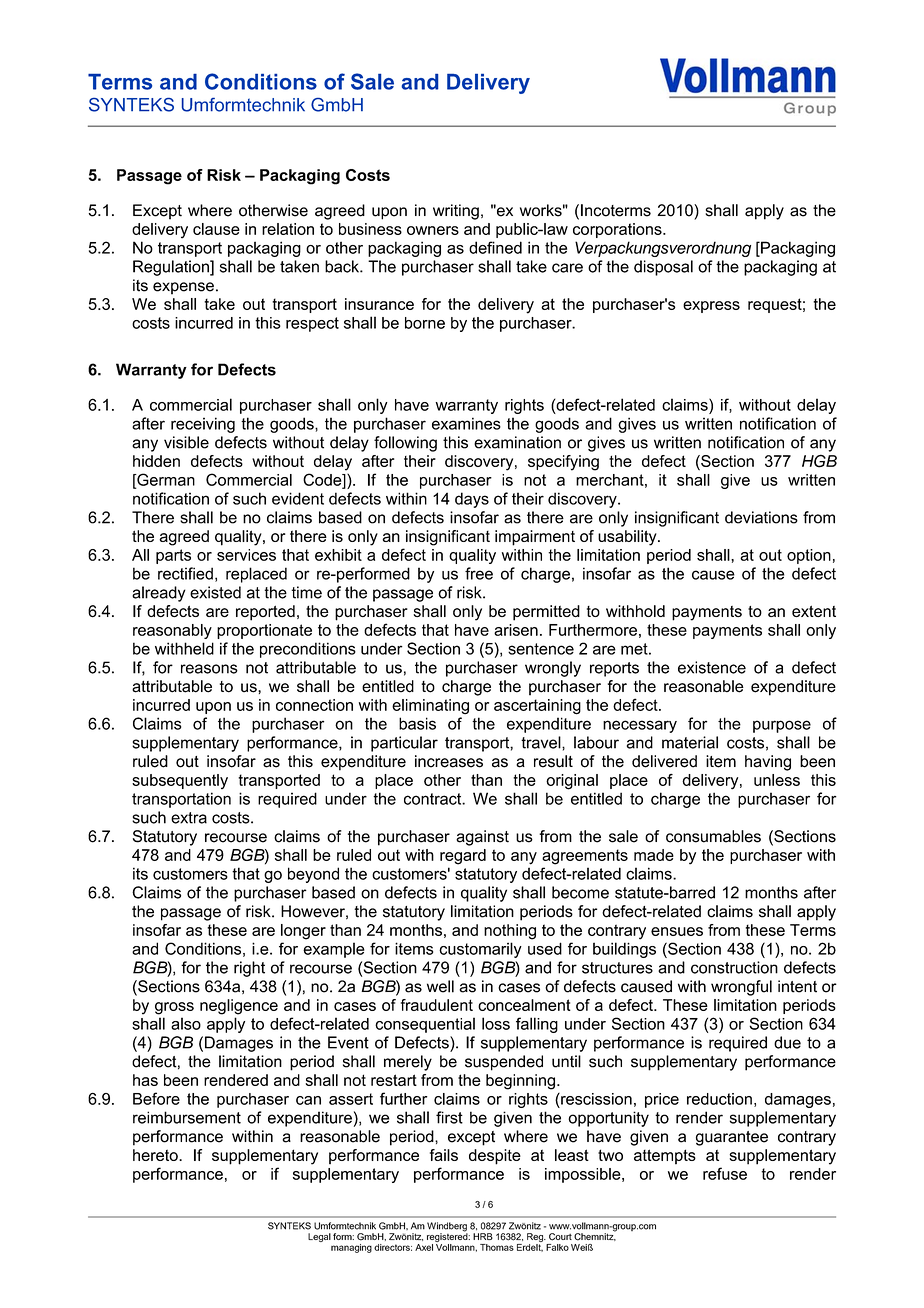 The width and height of the screenshot is (924, 1308). Describe the element at coordinates (495, 247) in the screenshot. I see `defined` at that location.
